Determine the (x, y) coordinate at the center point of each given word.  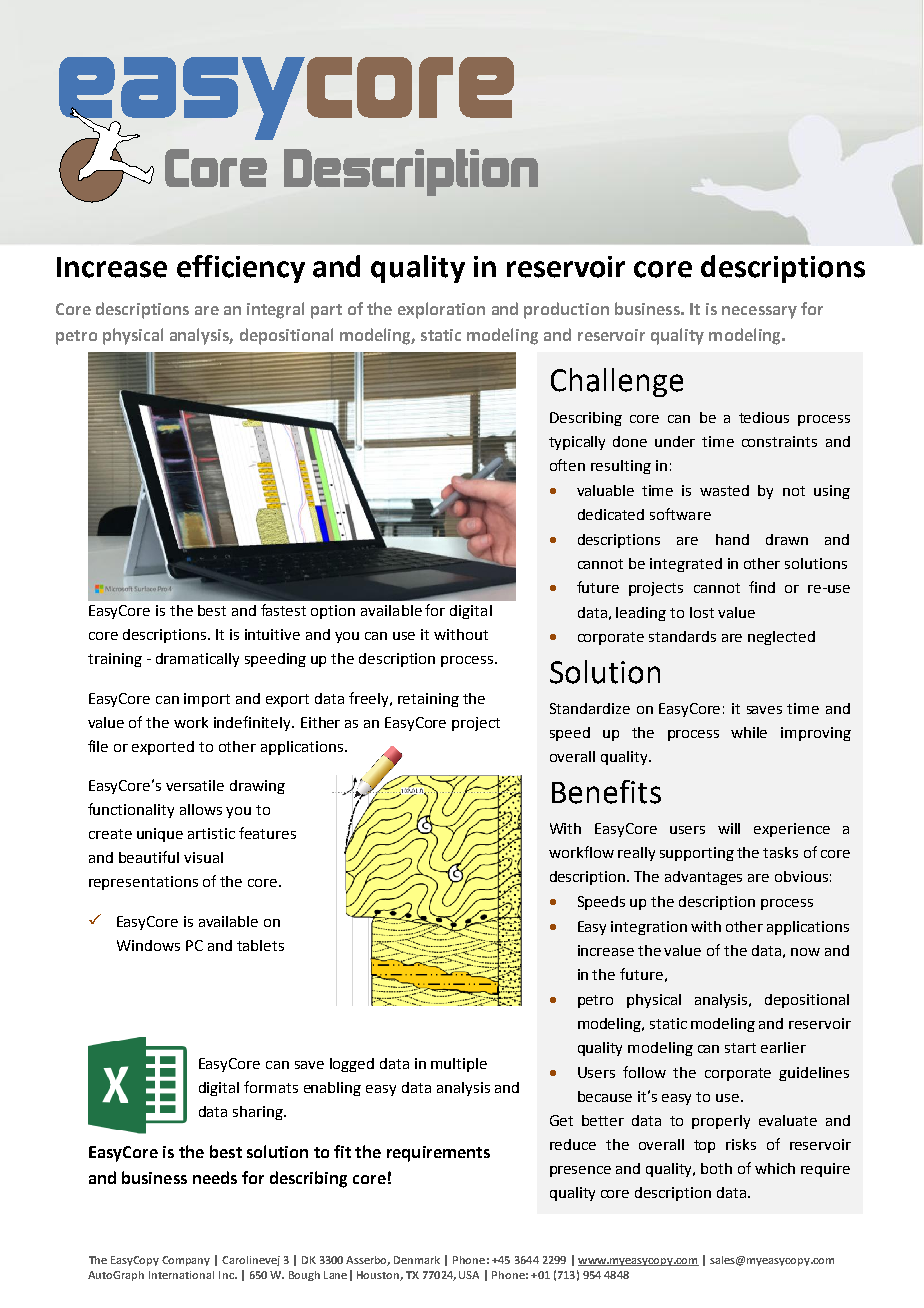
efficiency (241, 269)
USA (469, 1275)
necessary (759, 312)
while (749, 732)
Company (186, 1261)
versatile (195, 785)
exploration (441, 310)
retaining (428, 700)
